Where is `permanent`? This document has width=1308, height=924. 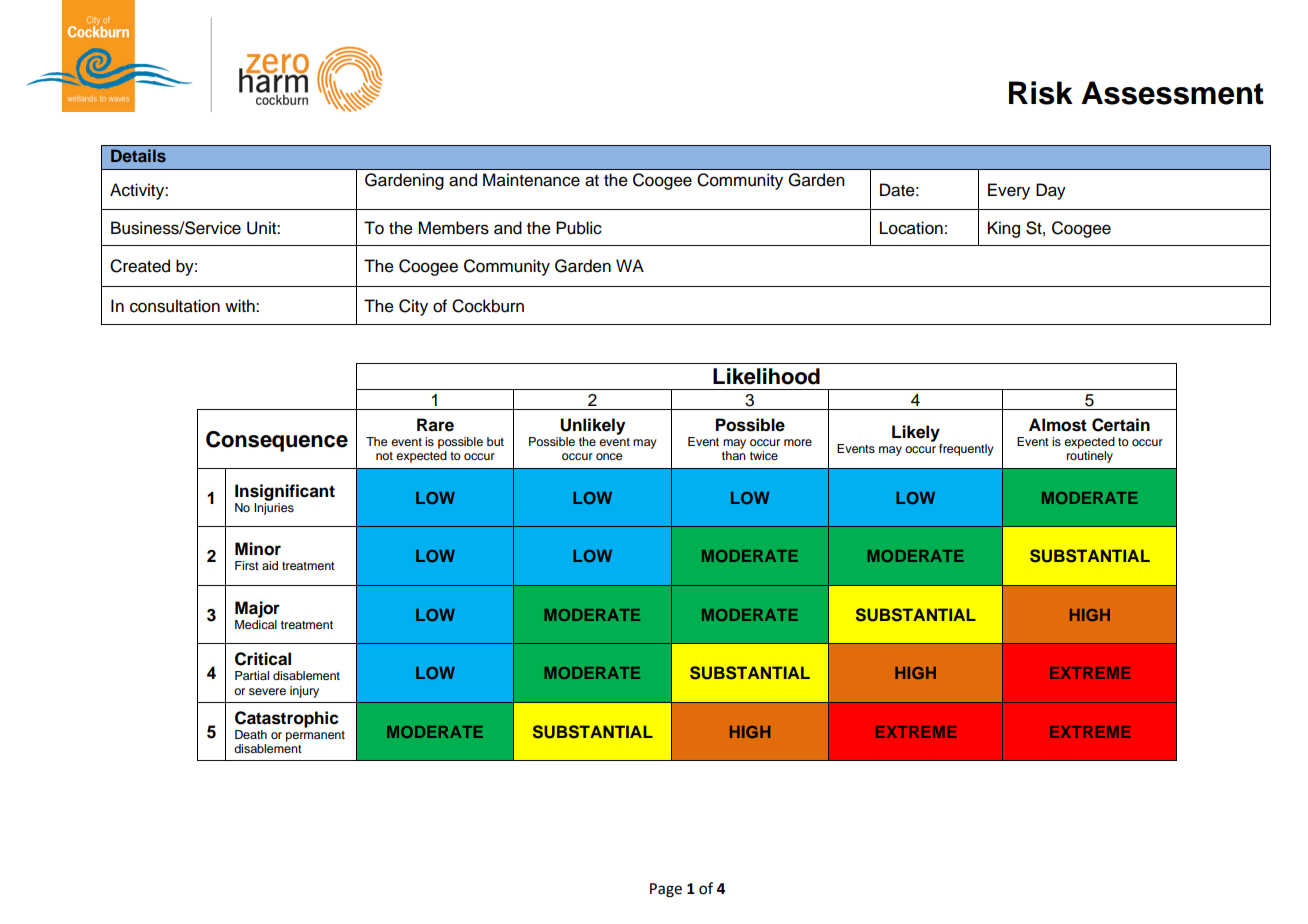
permanent is located at coordinates (315, 736).
